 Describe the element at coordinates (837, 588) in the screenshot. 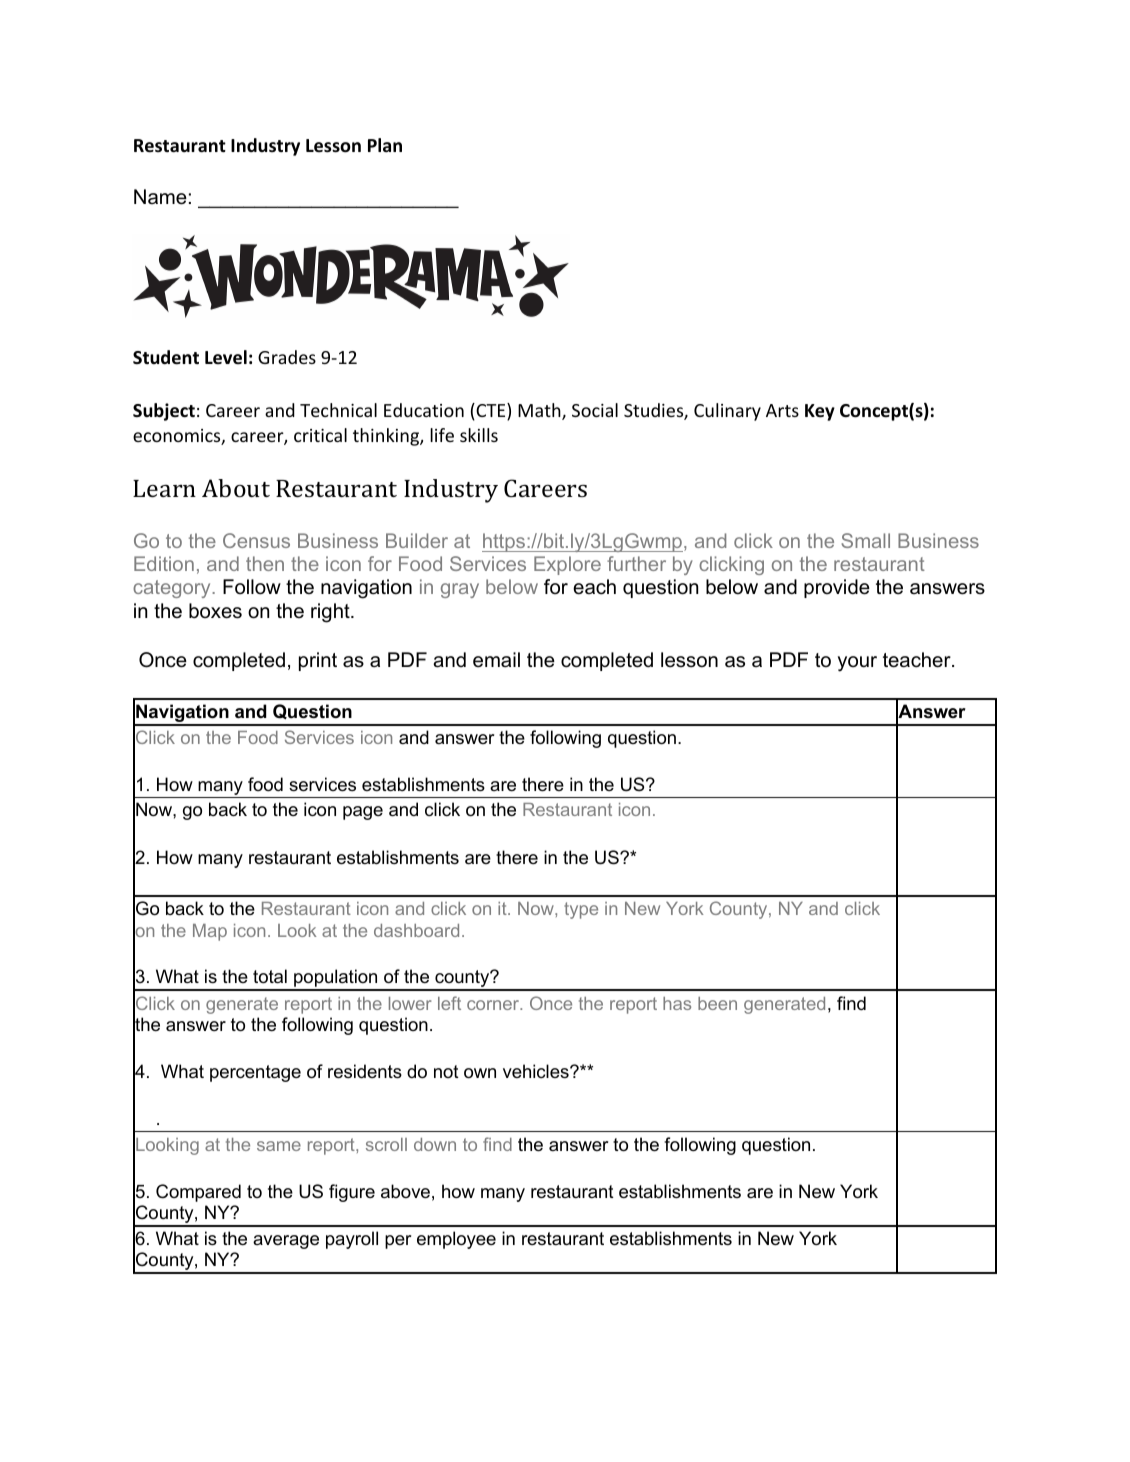

I see `provide` at that location.
